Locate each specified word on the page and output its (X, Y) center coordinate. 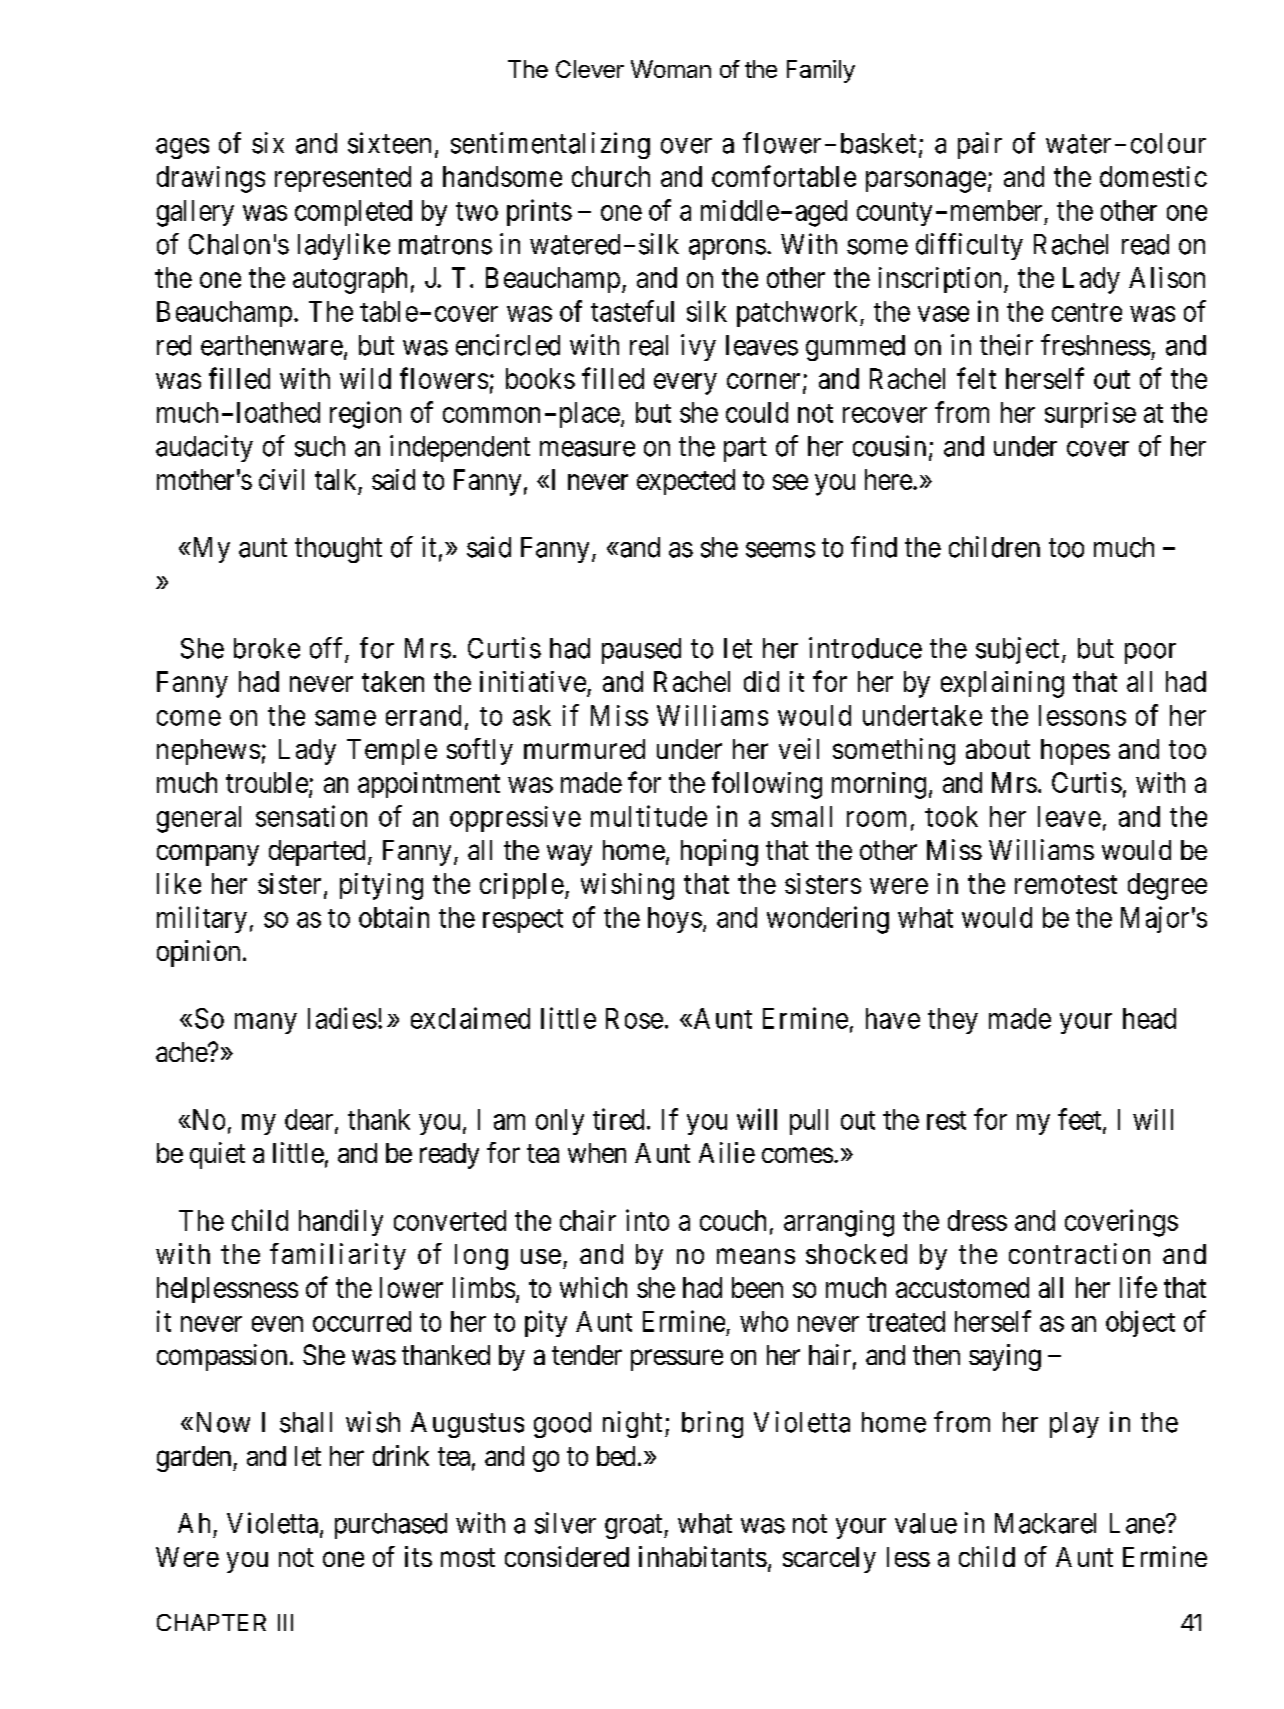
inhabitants (703, 1556)
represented (343, 179)
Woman (671, 69)
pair (980, 145)
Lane (1137, 1523)
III (285, 1622)
